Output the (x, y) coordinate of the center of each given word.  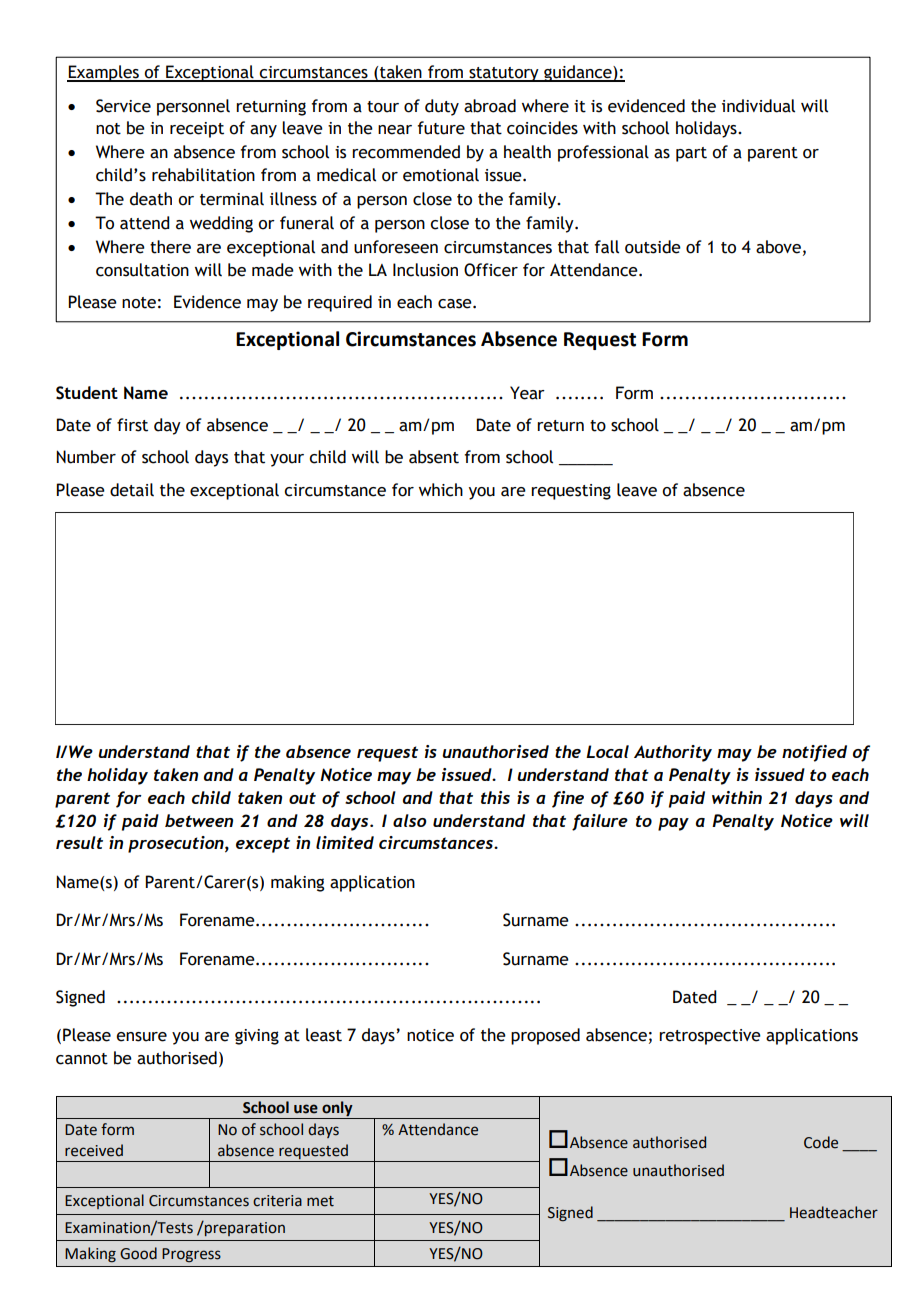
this (495, 797)
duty (442, 107)
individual (758, 106)
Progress (191, 1255)
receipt (197, 130)
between (199, 820)
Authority (673, 753)
